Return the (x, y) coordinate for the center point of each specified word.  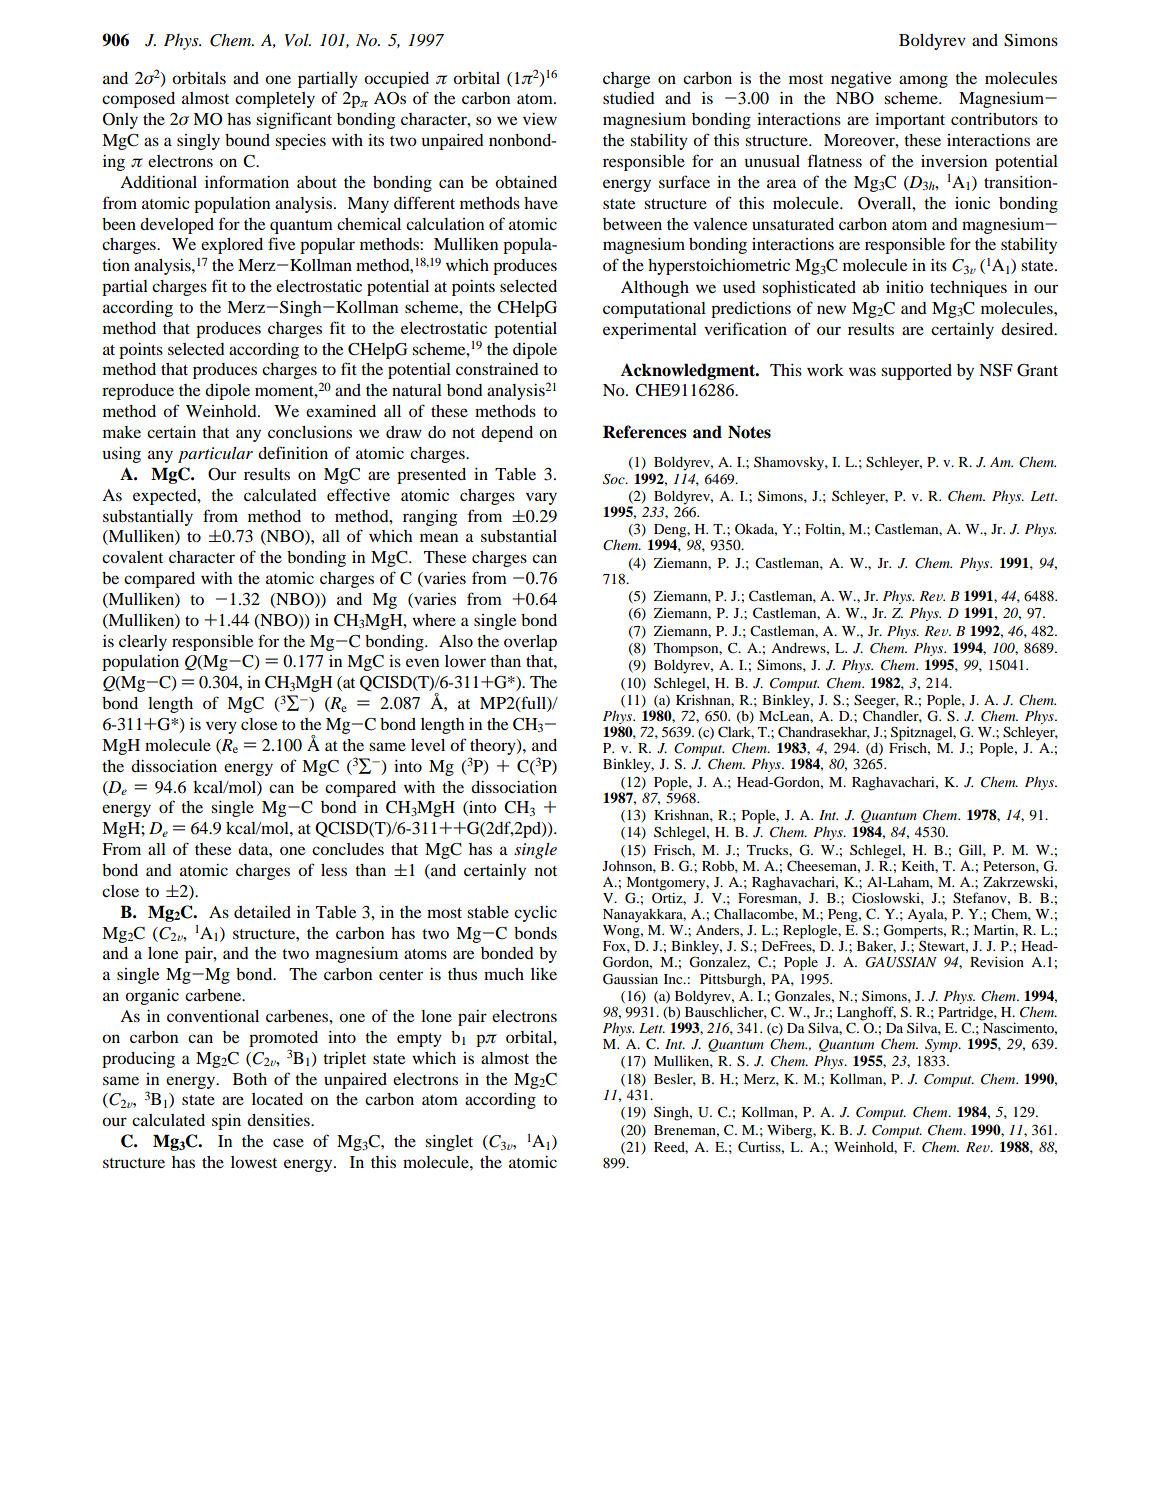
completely (275, 100)
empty (419, 1040)
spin (226, 1122)
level (428, 745)
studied (629, 98)
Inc (674, 979)
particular (215, 455)
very (221, 727)
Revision (997, 961)
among (923, 81)
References (645, 432)
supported (916, 372)
